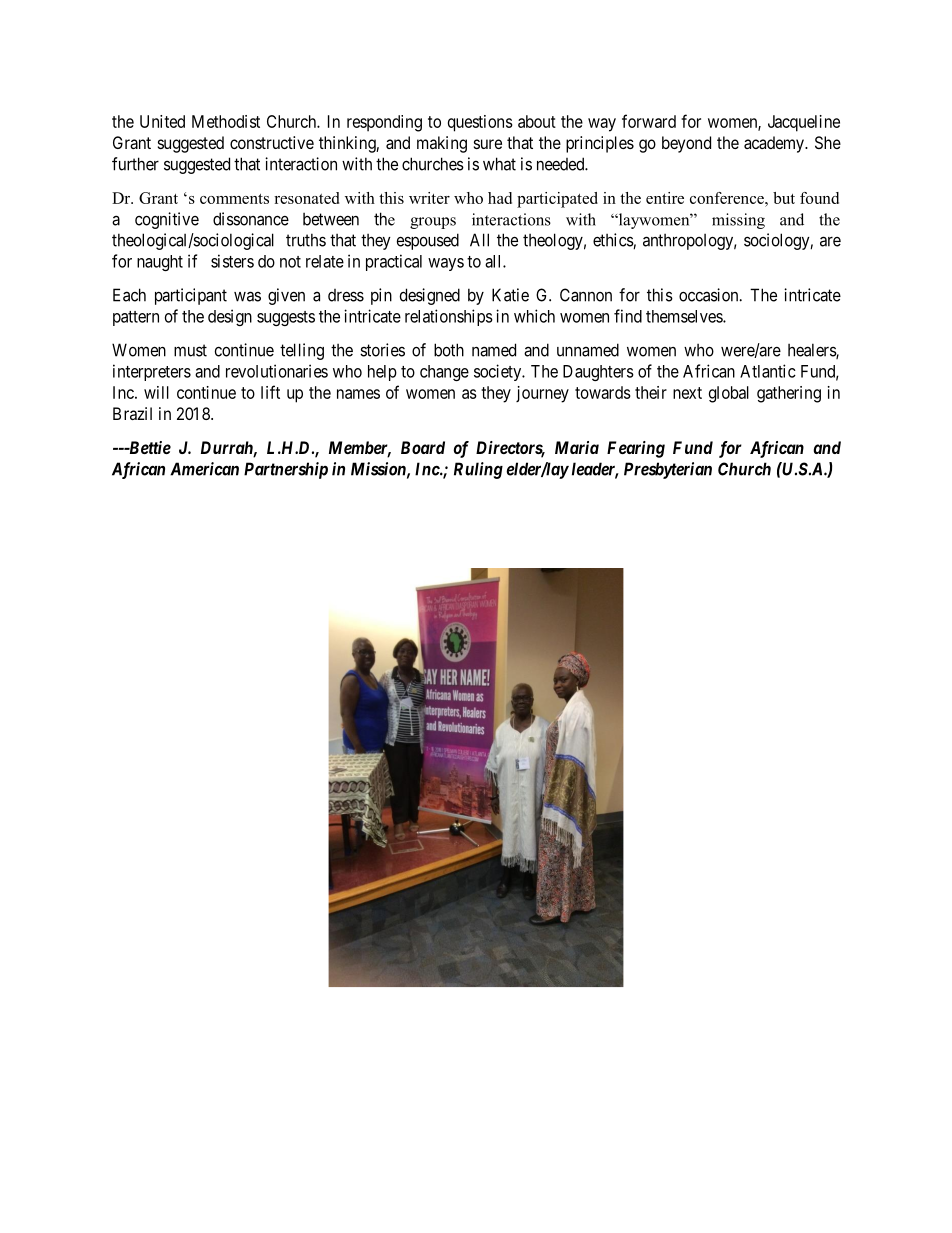 This document has width=952, height=1233. Describe the element at coordinates (251, 219) in the document. I see `dissonance` at that location.
